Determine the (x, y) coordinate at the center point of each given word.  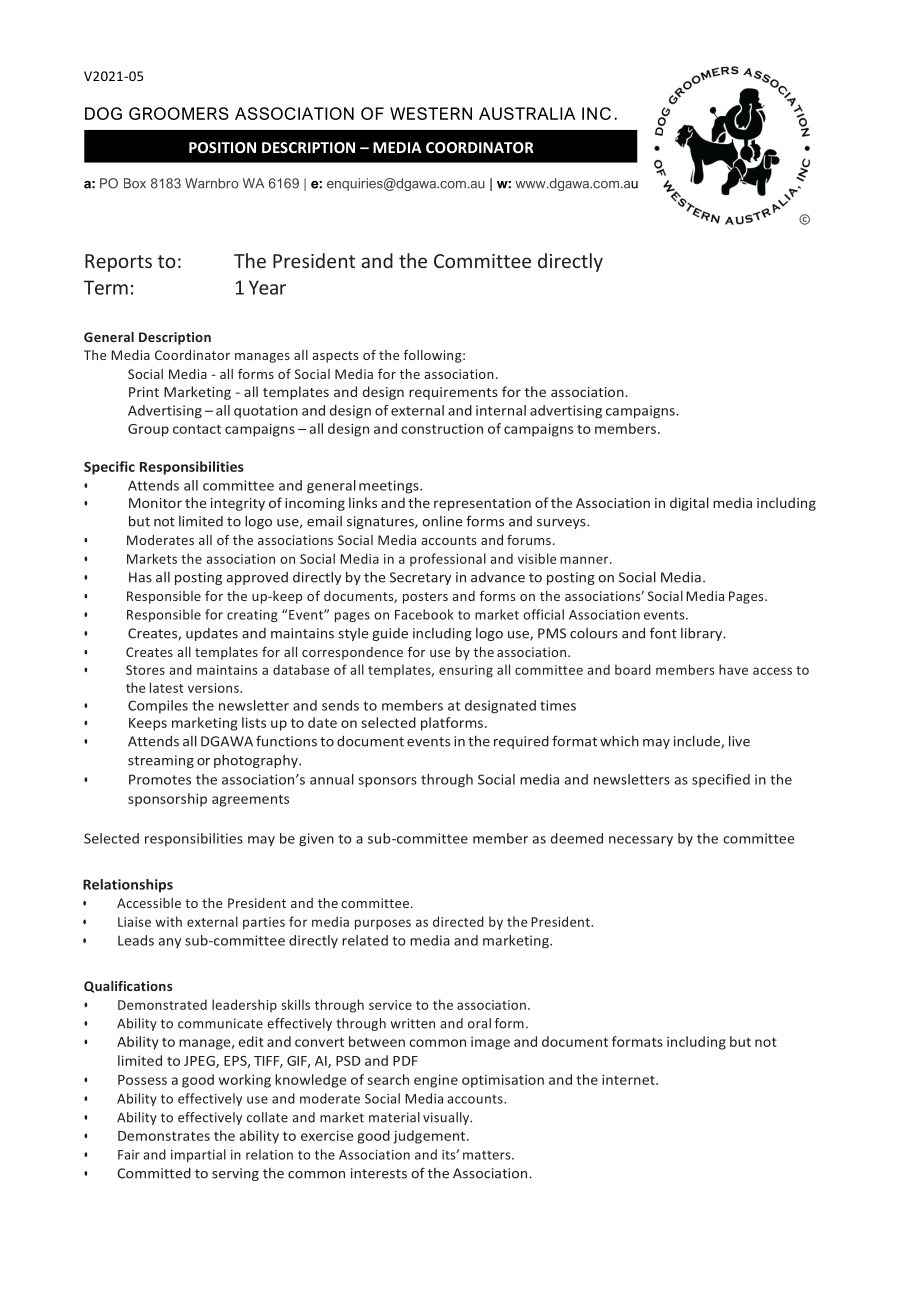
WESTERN (431, 113)
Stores (145, 670)
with (168, 921)
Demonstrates (164, 1136)
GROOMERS (179, 113)
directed (458, 921)
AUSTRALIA (527, 113)
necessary (641, 841)
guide (390, 634)
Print (144, 392)
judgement (430, 1137)
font (663, 633)
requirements (453, 393)
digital (689, 504)
